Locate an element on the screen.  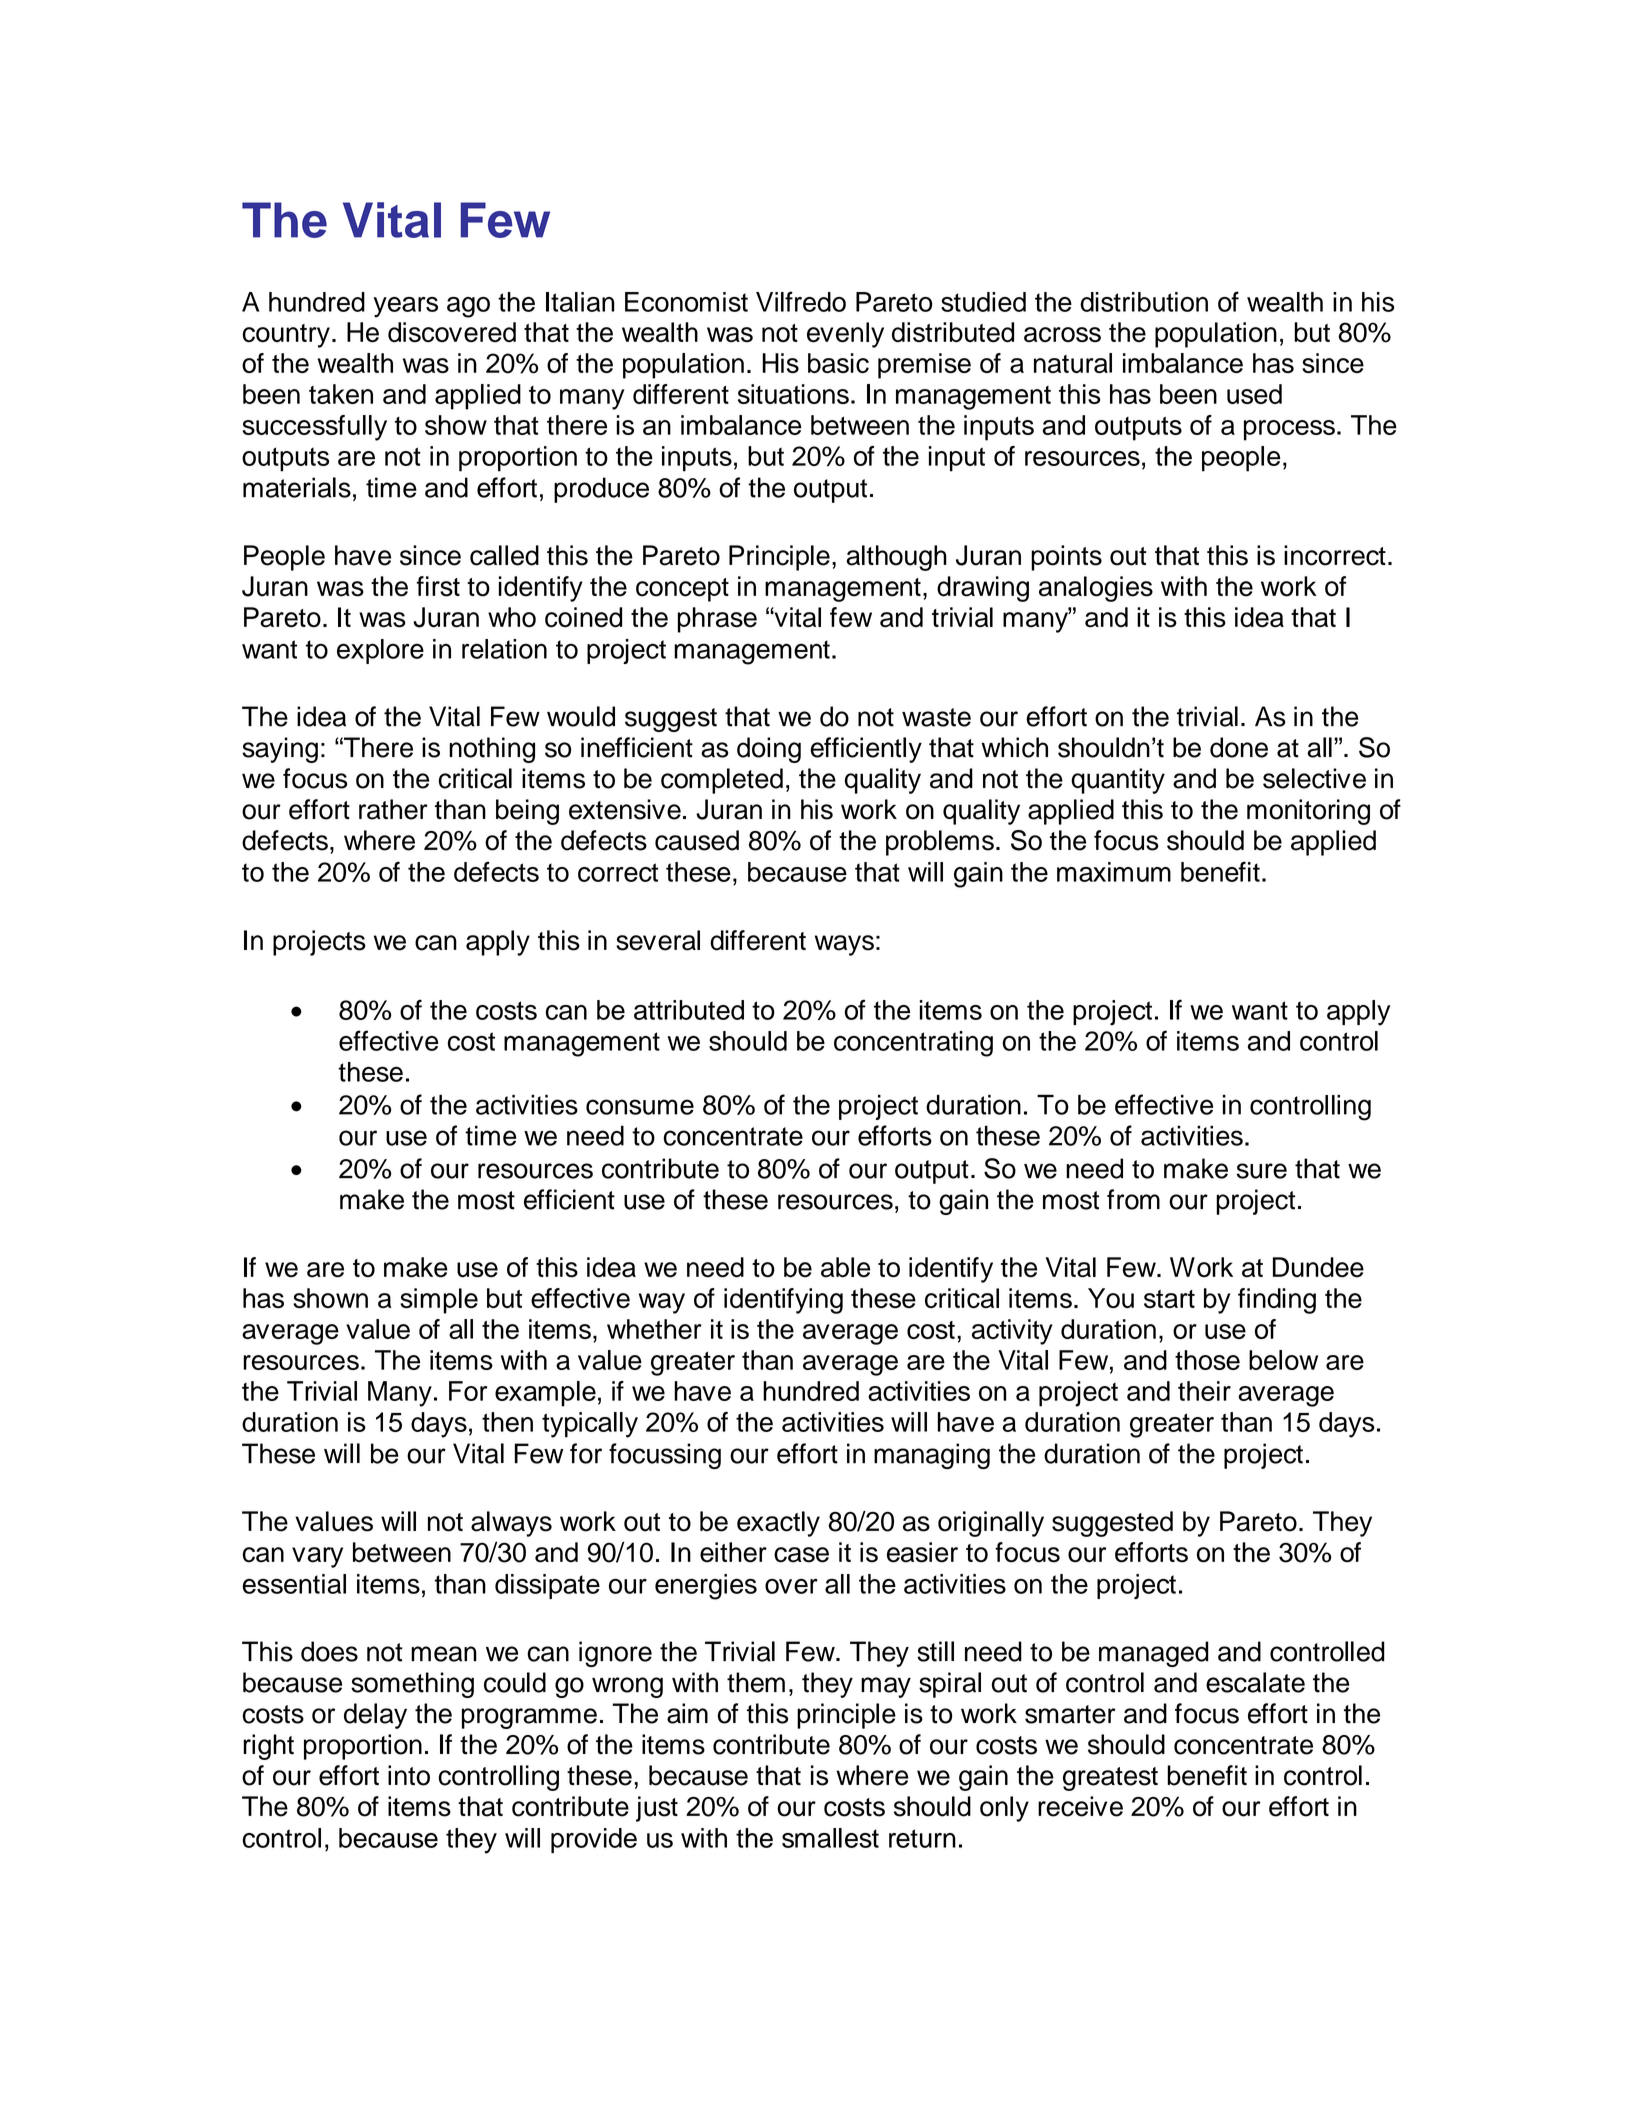
distribution is located at coordinates (1144, 302).
